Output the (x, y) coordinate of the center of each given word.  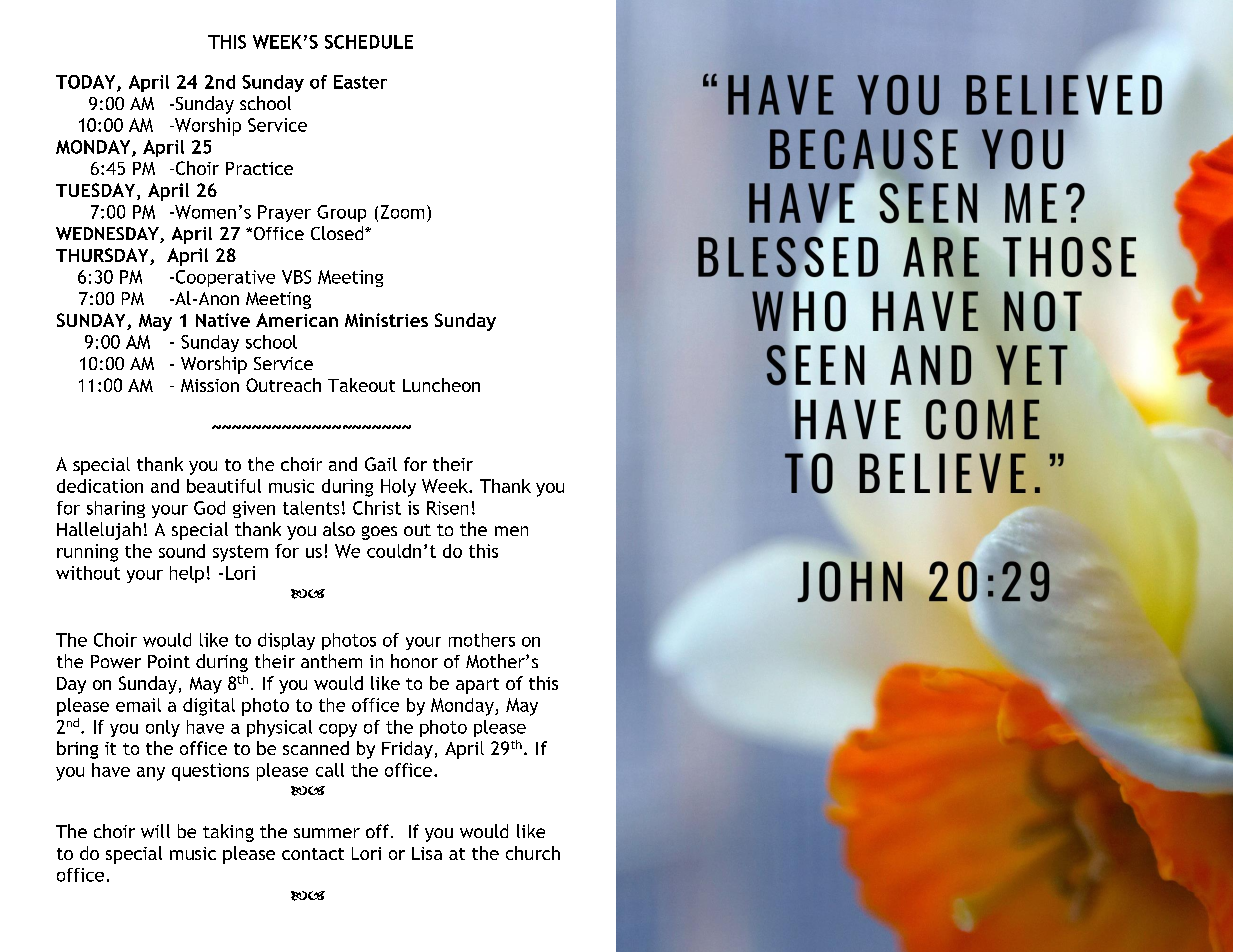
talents (311, 508)
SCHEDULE (369, 42)
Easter (360, 82)
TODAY (87, 83)
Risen (447, 508)
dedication (100, 486)
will (155, 831)
